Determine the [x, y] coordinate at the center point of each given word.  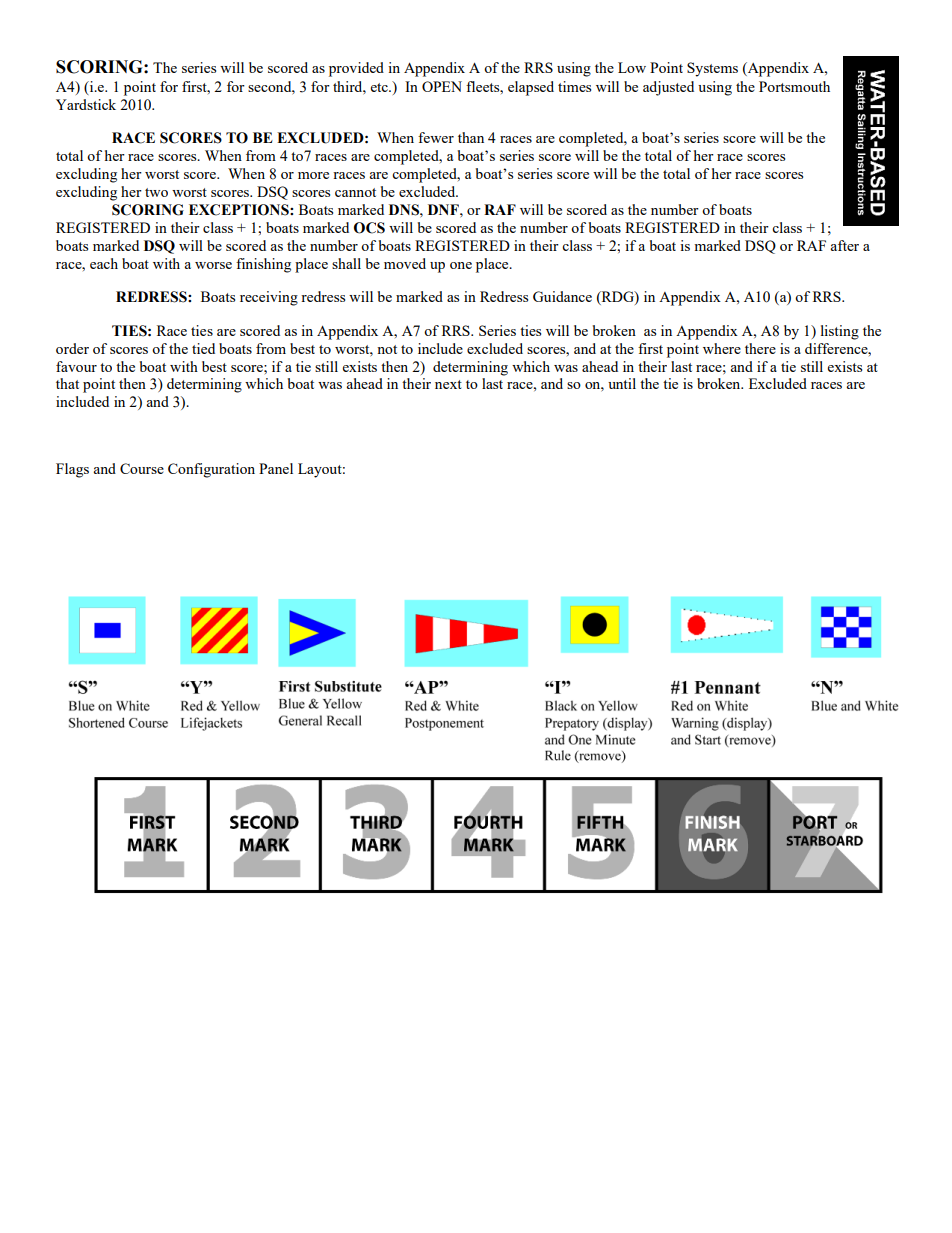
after [844, 245]
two [156, 192]
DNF [444, 209]
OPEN [442, 86]
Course [142, 468]
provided [356, 69]
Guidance [562, 296]
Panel [276, 468]
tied [203, 348]
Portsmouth [794, 86]
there [760, 348]
